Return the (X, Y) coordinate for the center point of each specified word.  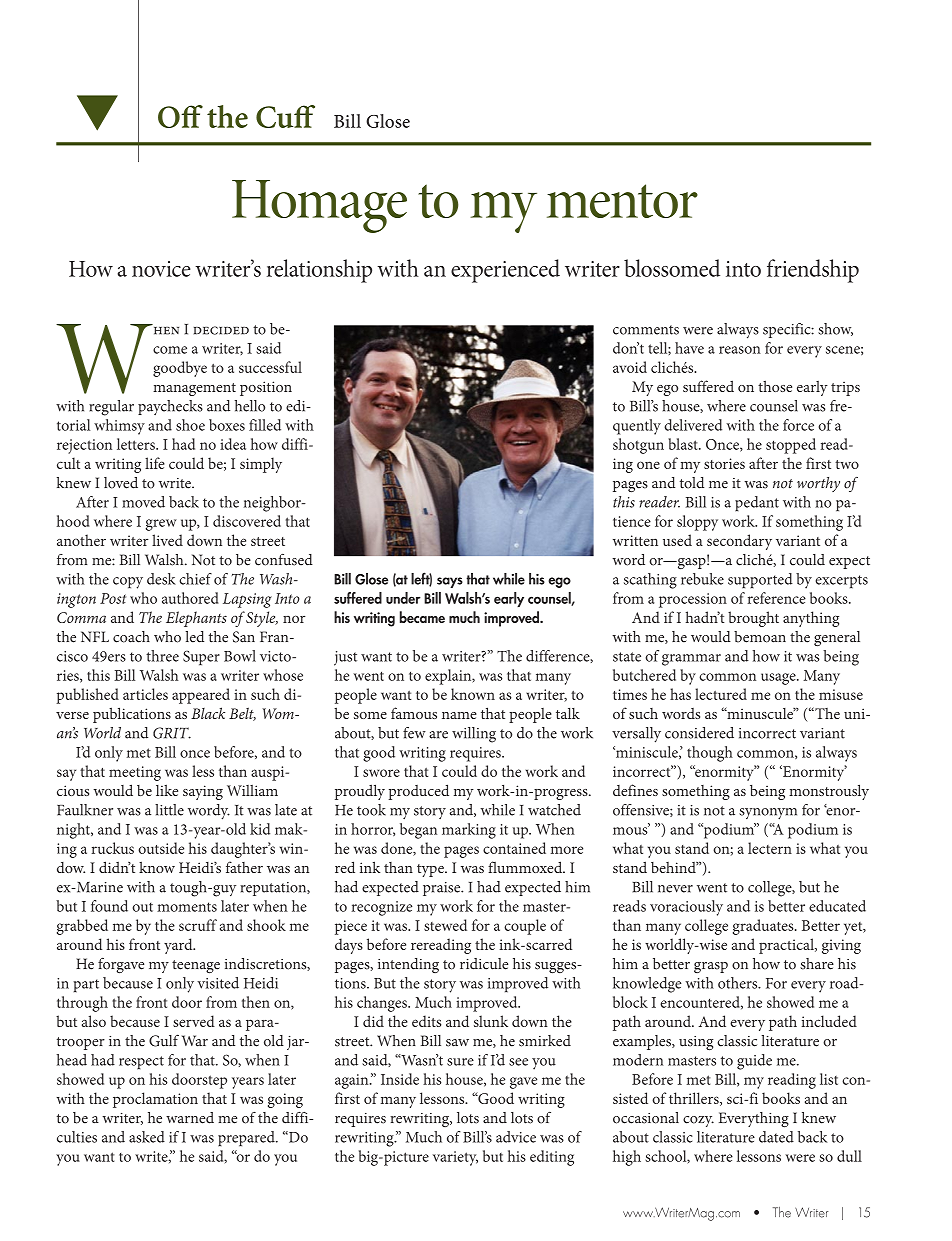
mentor (622, 201)
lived (167, 540)
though (710, 754)
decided (221, 330)
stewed (445, 925)
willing (474, 735)
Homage (319, 206)
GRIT (172, 733)
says (450, 582)
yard (179, 946)
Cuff (285, 116)
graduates (764, 927)
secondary (739, 542)
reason (740, 350)
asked (147, 1137)
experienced (505, 271)
